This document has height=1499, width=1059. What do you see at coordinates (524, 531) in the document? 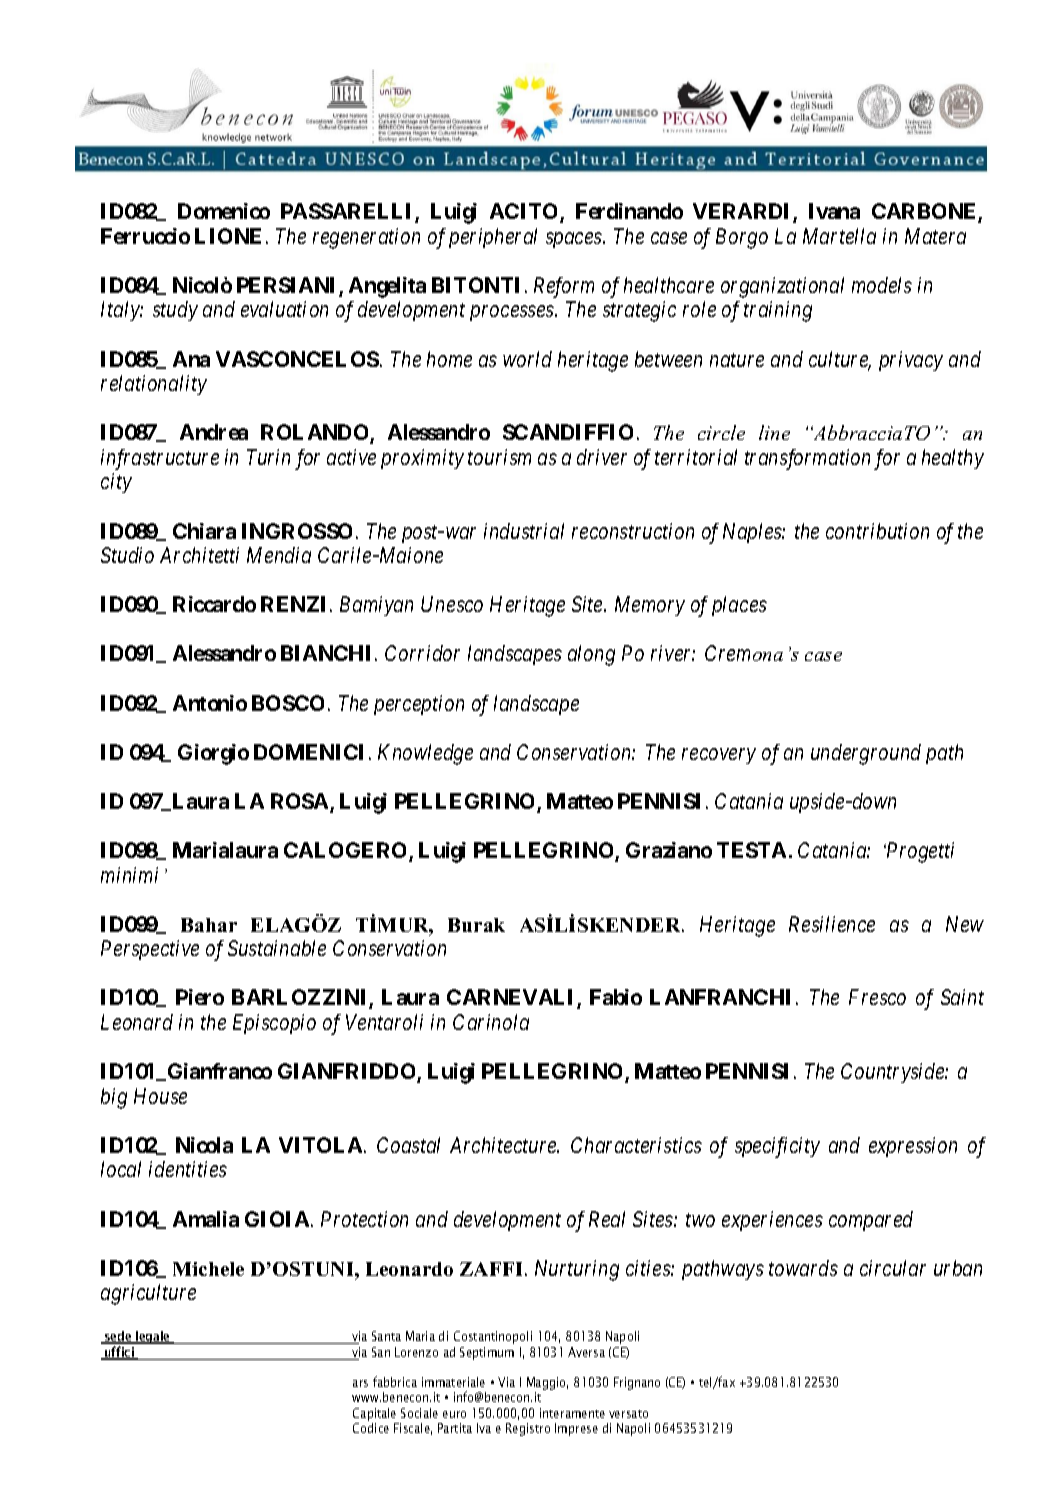
I see `industrial` at bounding box center [524, 531].
